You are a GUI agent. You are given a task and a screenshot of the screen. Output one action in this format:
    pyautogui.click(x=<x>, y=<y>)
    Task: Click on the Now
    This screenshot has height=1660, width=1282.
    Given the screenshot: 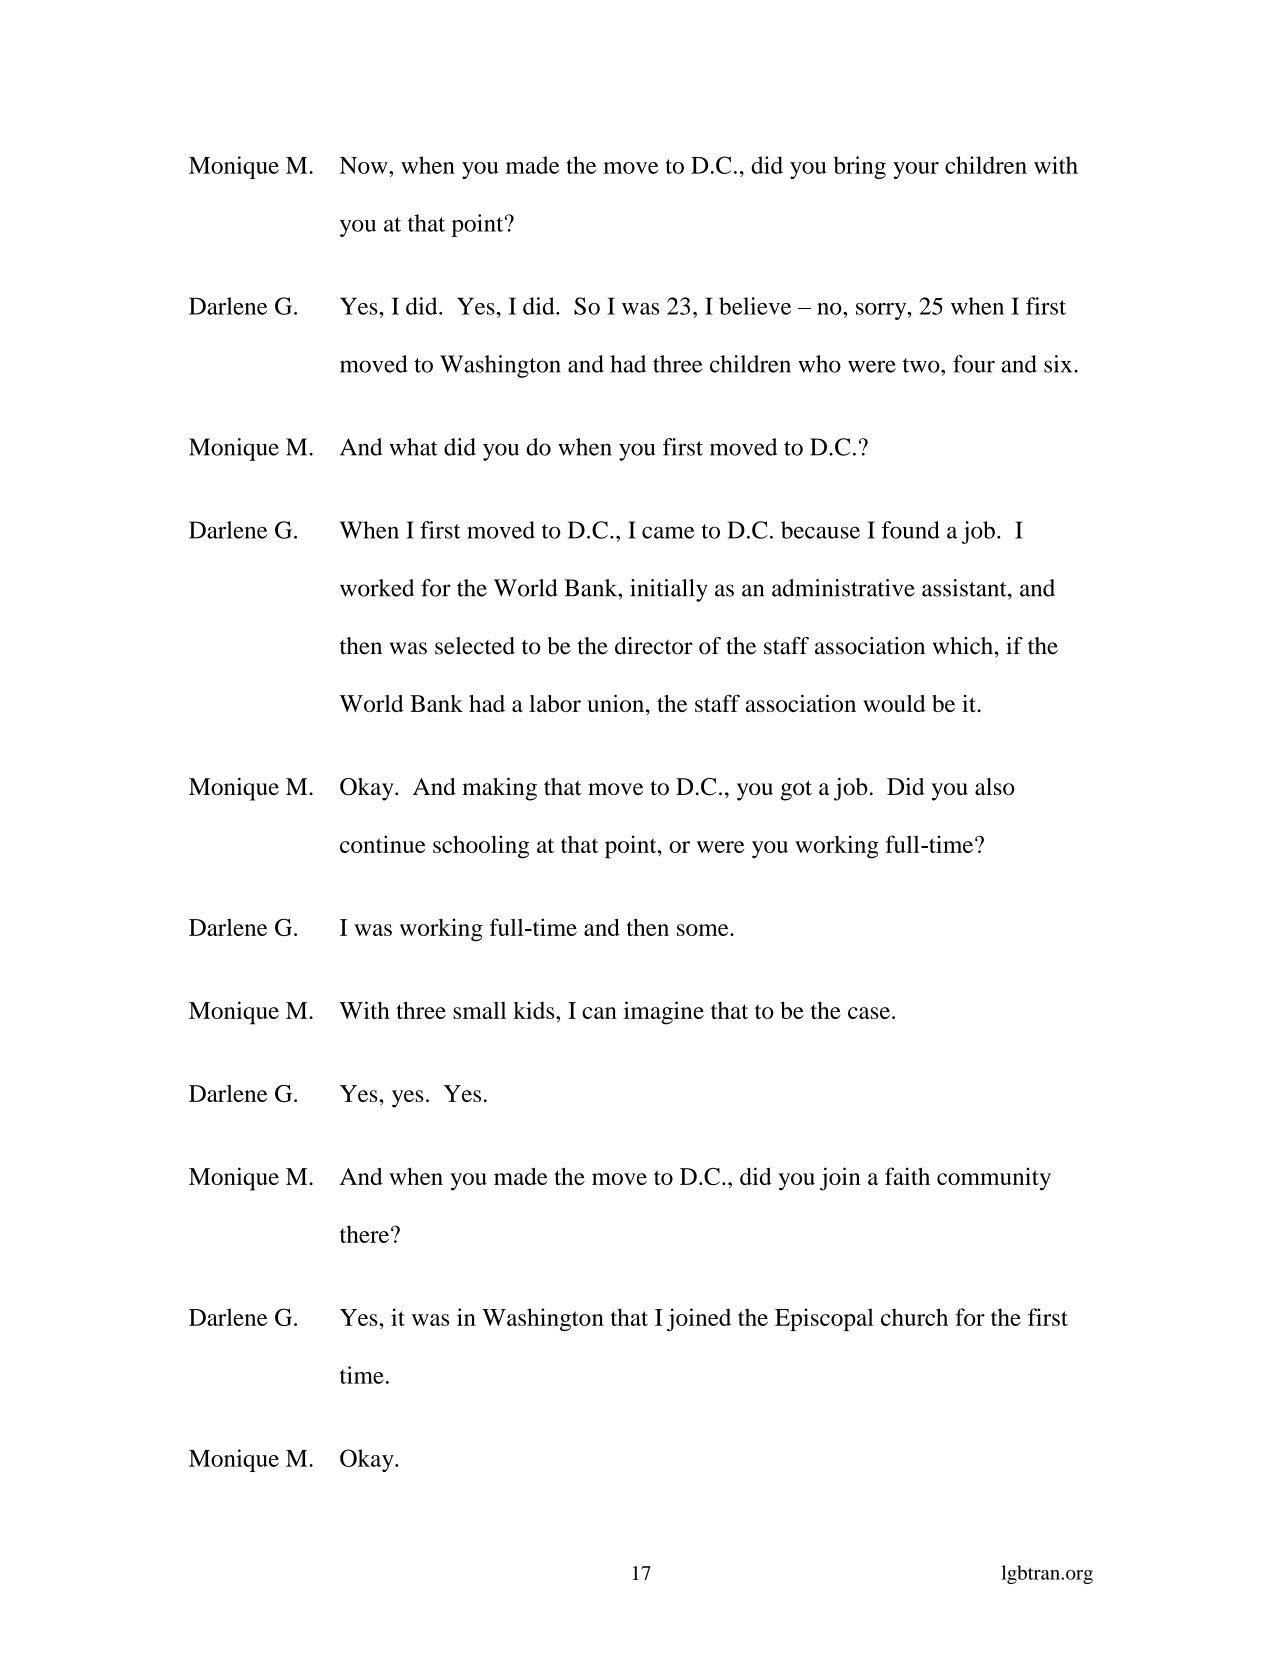 What is the action you would take?
    pyautogui.click(x=365, y=165)
